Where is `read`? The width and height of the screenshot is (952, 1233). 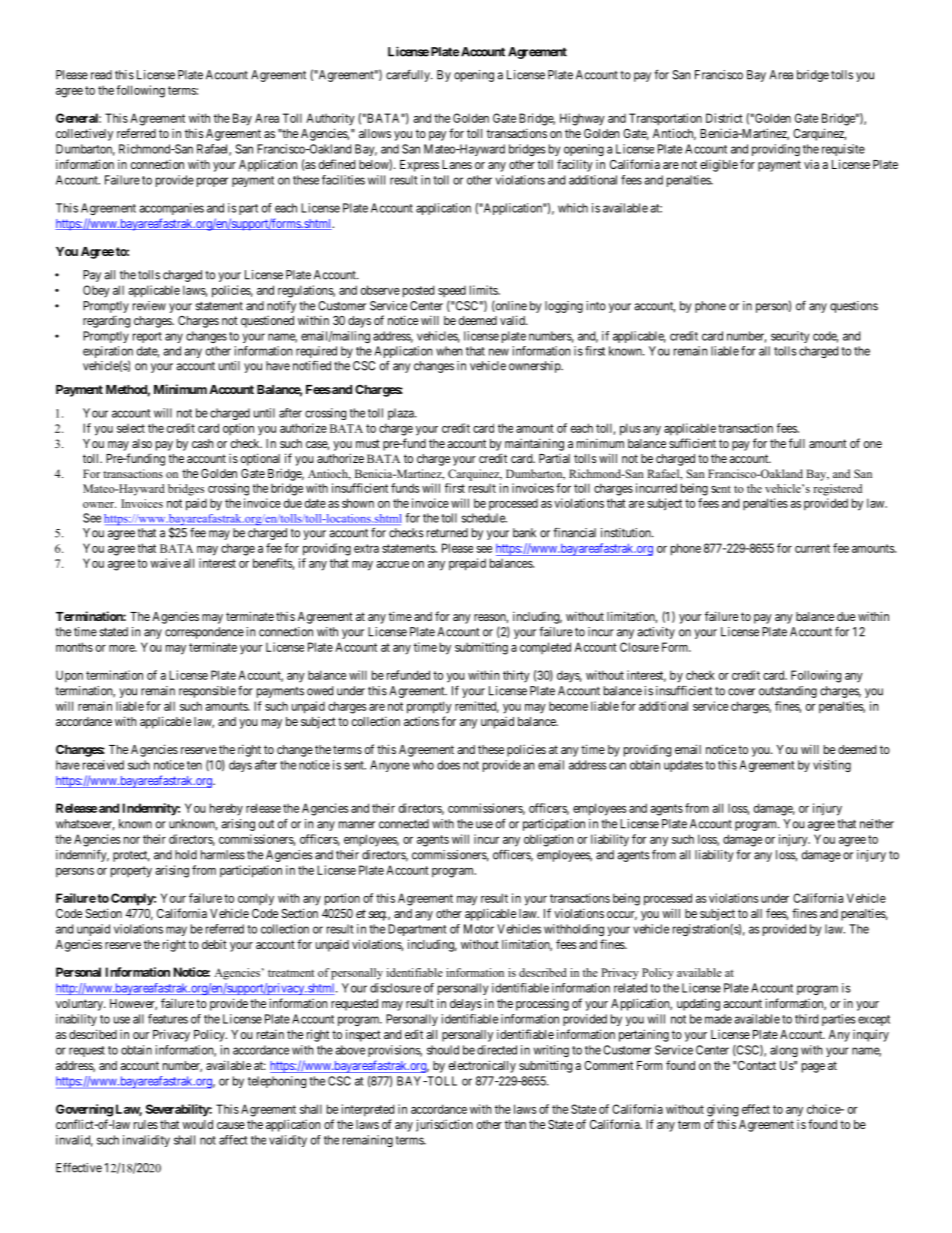
read is located at coordinates (101, 75).
